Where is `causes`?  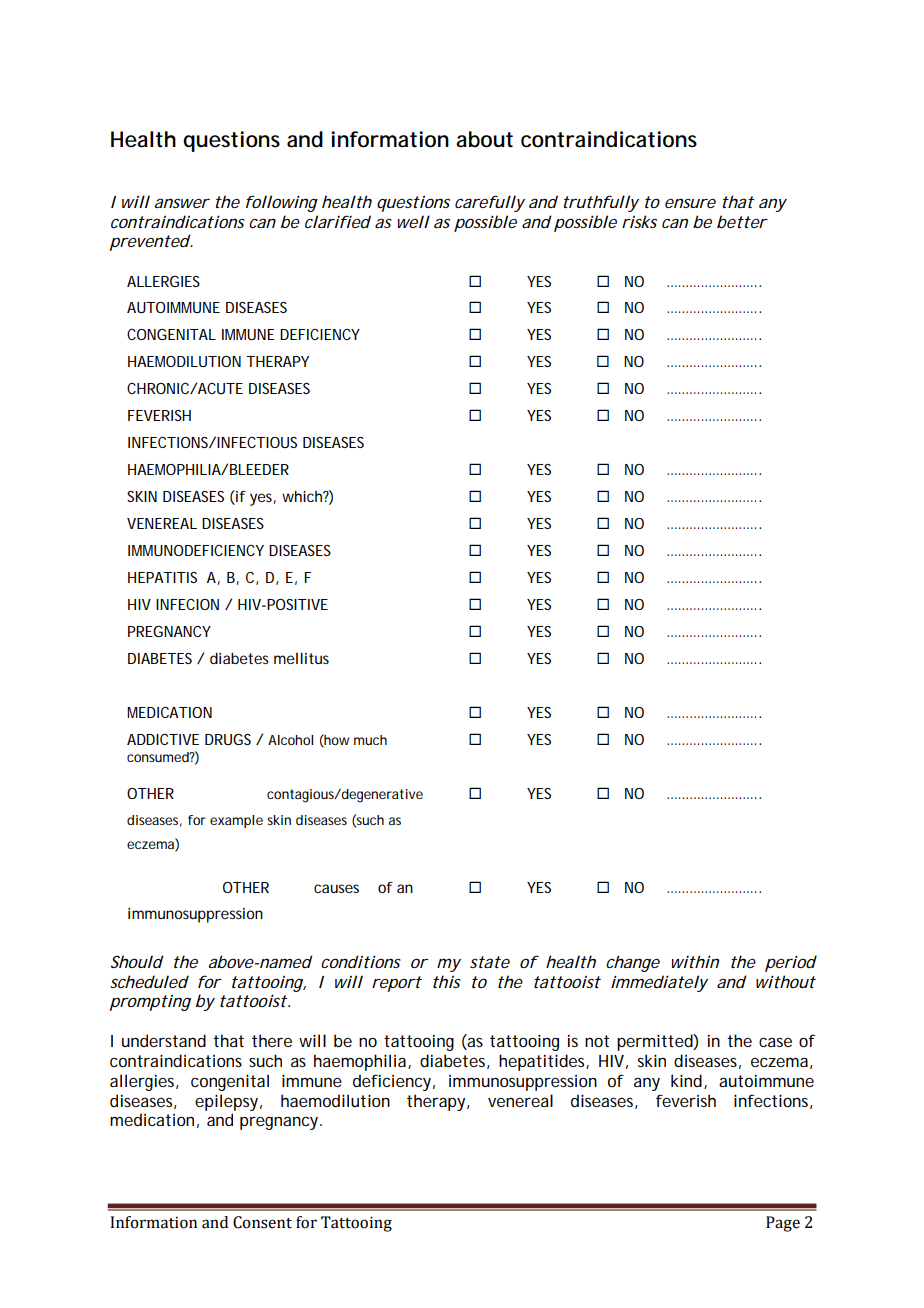
causes is located at coordinates (336, 888).
